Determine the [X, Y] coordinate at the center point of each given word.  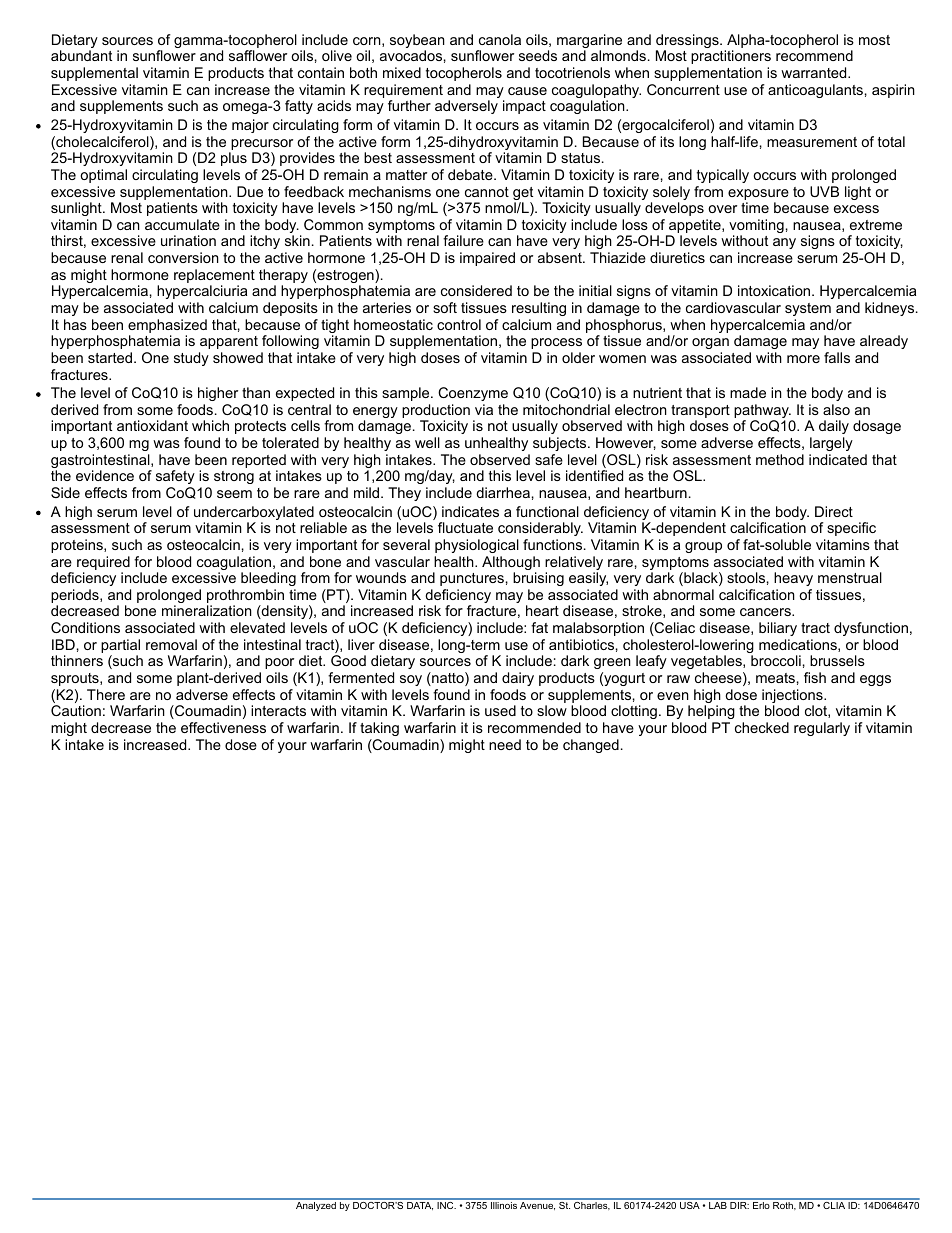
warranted [813, 72]
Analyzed [316, 1205]
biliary [778, 629]
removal [171, 644]
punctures [472, 579]
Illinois [504, 1204]
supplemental [94, 74]
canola [500, 39]
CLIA [834, 1204]
